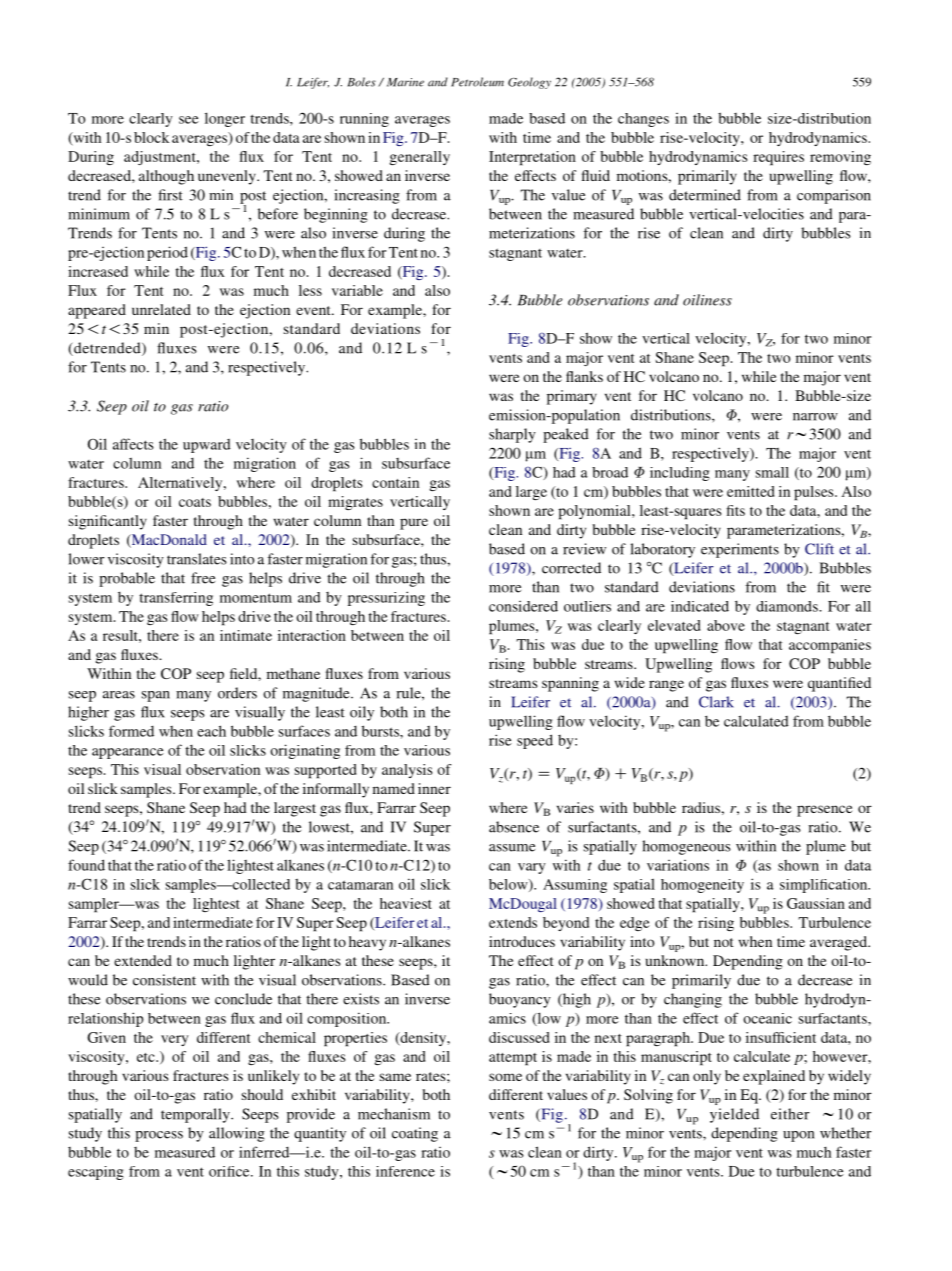  What do you see at coordinates (477, 82) in the screenshot?
I see `Petroleum` at bounding box center [477, 82].
